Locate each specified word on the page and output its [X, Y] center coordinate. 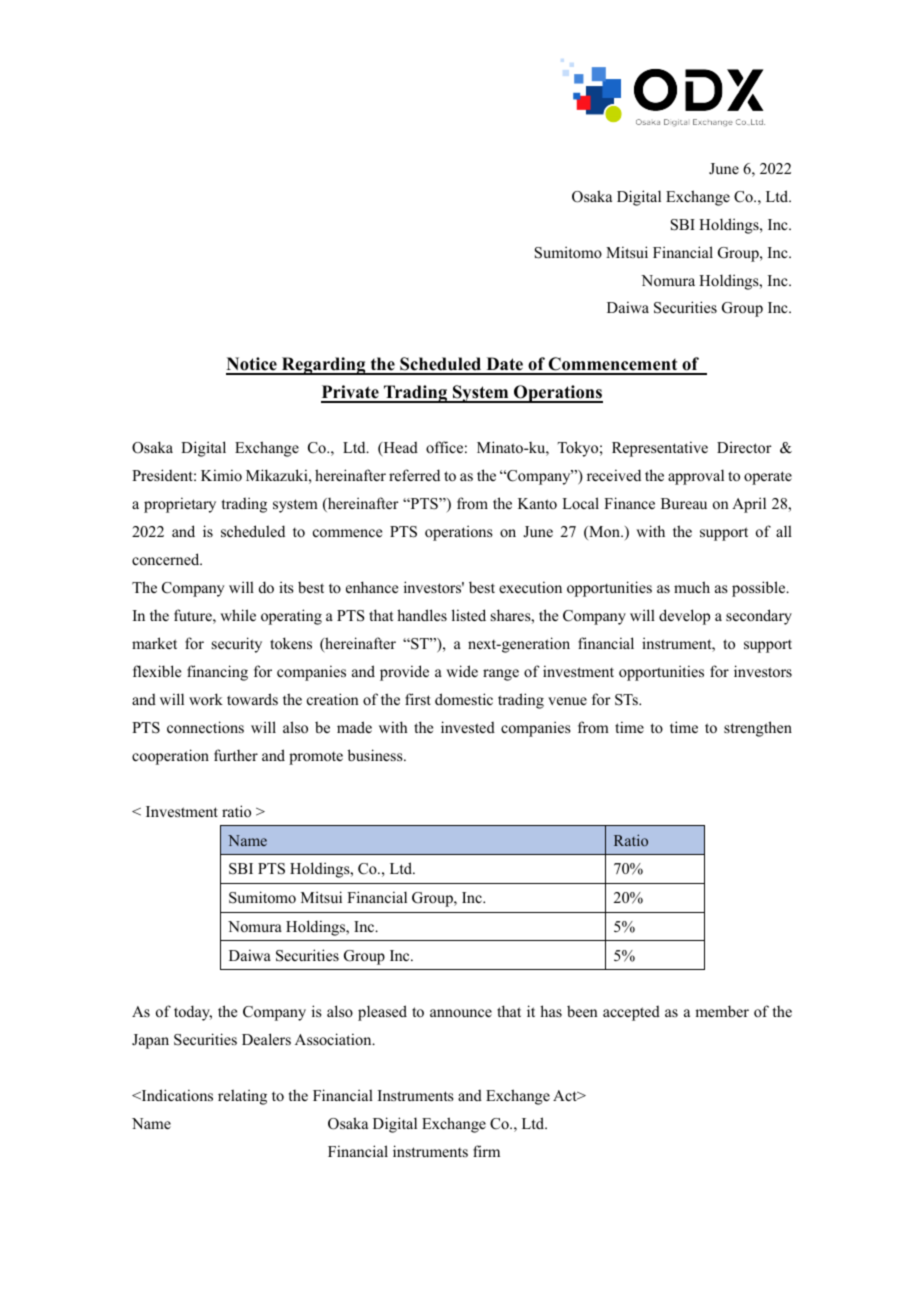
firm [486, 1151]
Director [744, 447]
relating [242, 1097]
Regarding [323, 366]
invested [468, 727]
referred [414, 475]
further [236, 755]
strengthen [758, 729]
